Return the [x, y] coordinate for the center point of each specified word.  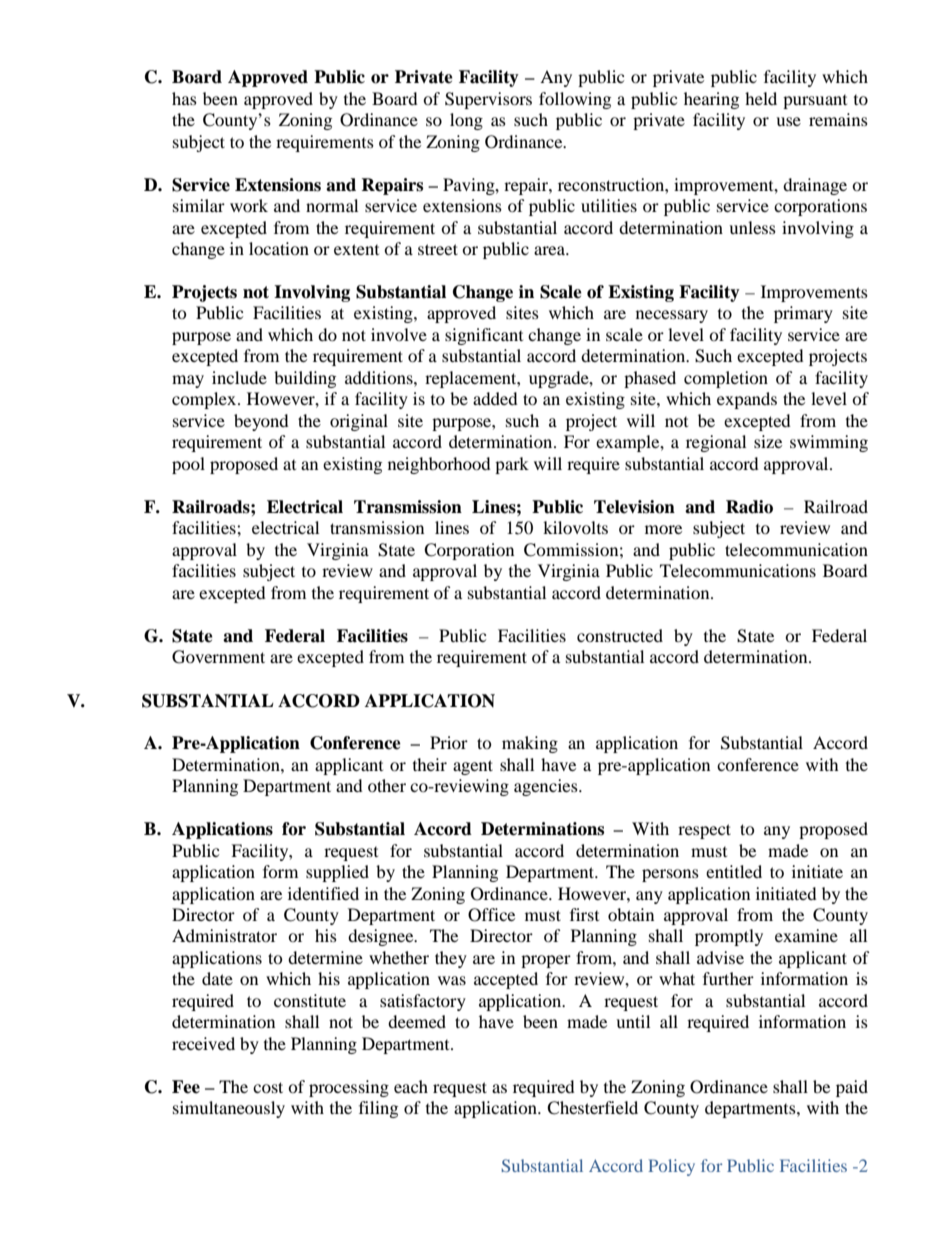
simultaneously [229, 1109]
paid [852, 1088]
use [788, 121]
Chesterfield [592, 1108]
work [249, 205]
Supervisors [488, 100]
